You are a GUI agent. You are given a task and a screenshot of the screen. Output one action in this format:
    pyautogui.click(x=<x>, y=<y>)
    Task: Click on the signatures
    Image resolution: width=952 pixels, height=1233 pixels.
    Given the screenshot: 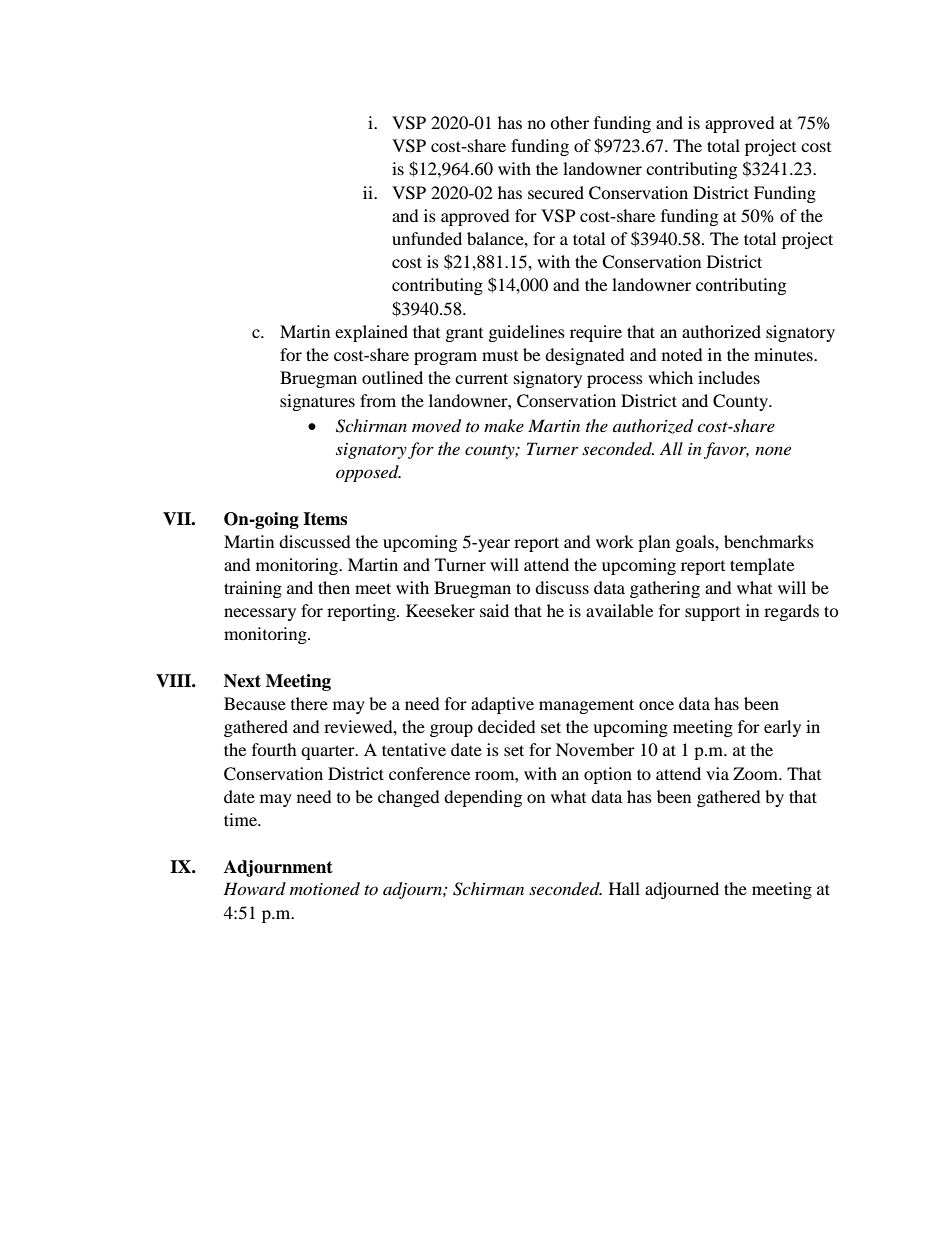 What is the action you would take?
    pyautogui.click(x=317, y=402)
